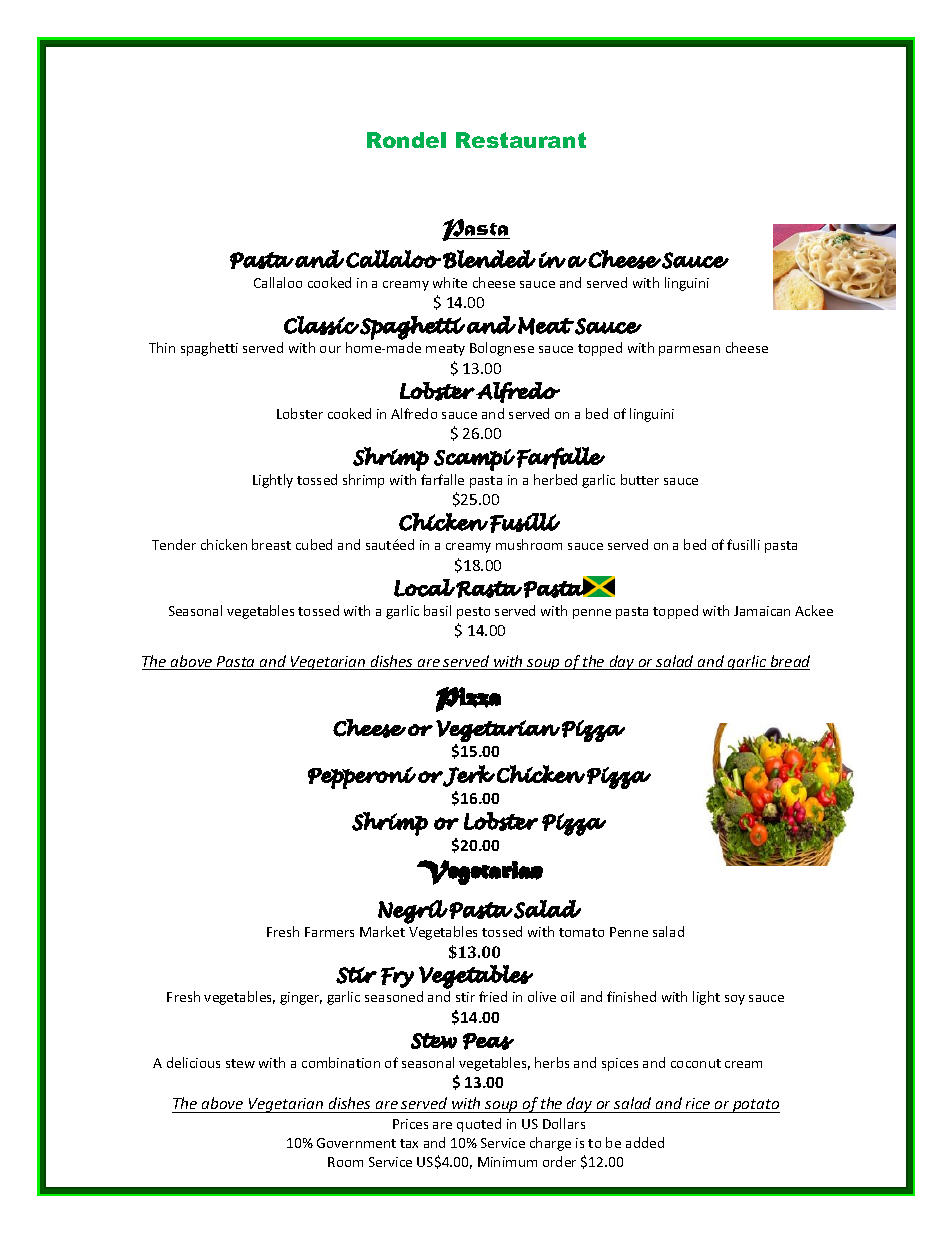 The image size is (952, 1233). I want to click on Restaurant, so click(521, 140).
